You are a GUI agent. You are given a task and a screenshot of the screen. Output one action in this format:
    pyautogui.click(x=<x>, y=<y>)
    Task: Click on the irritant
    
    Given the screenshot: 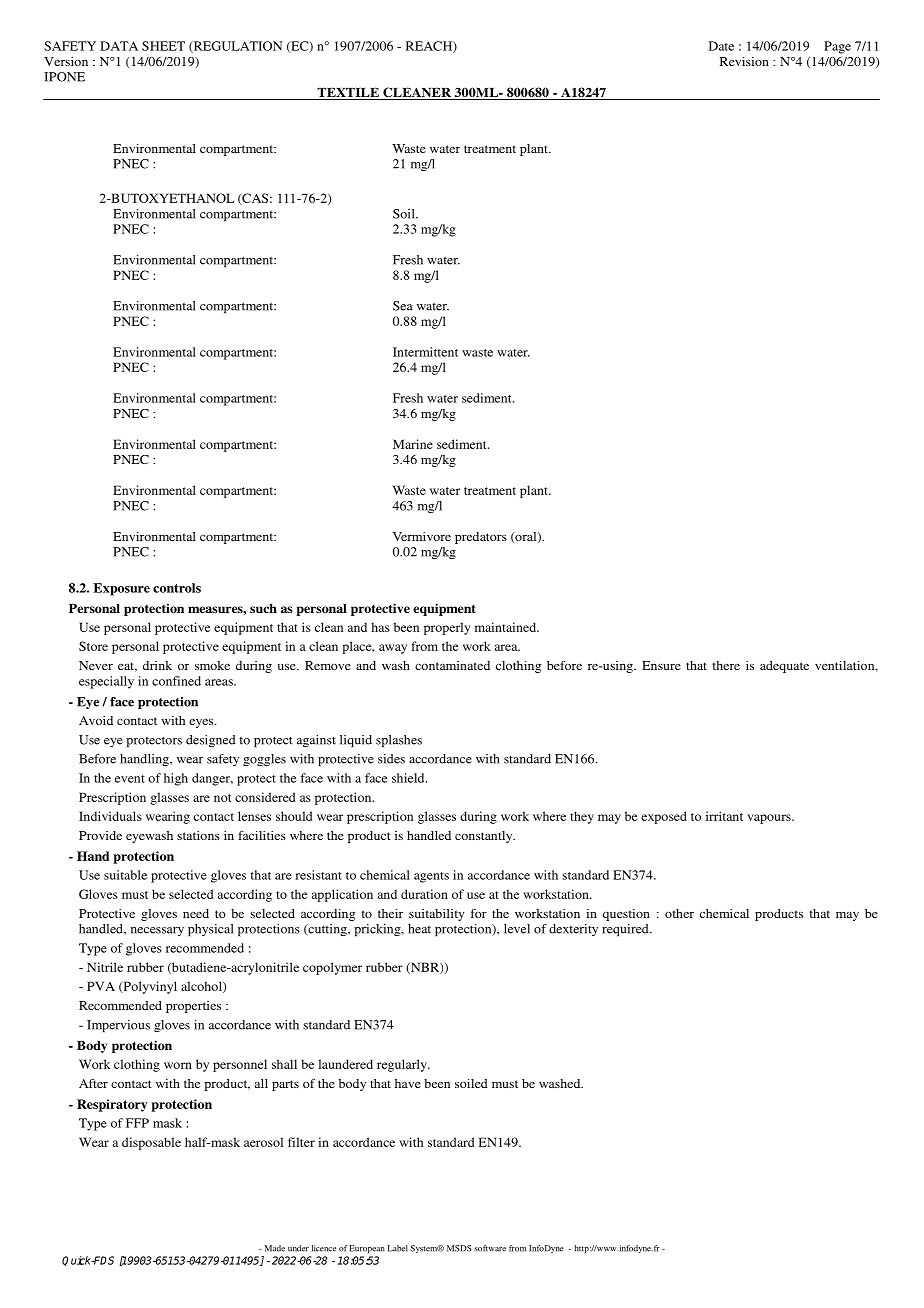 What is the action you would take?
    pyautogui.click(x=724, y=816)
